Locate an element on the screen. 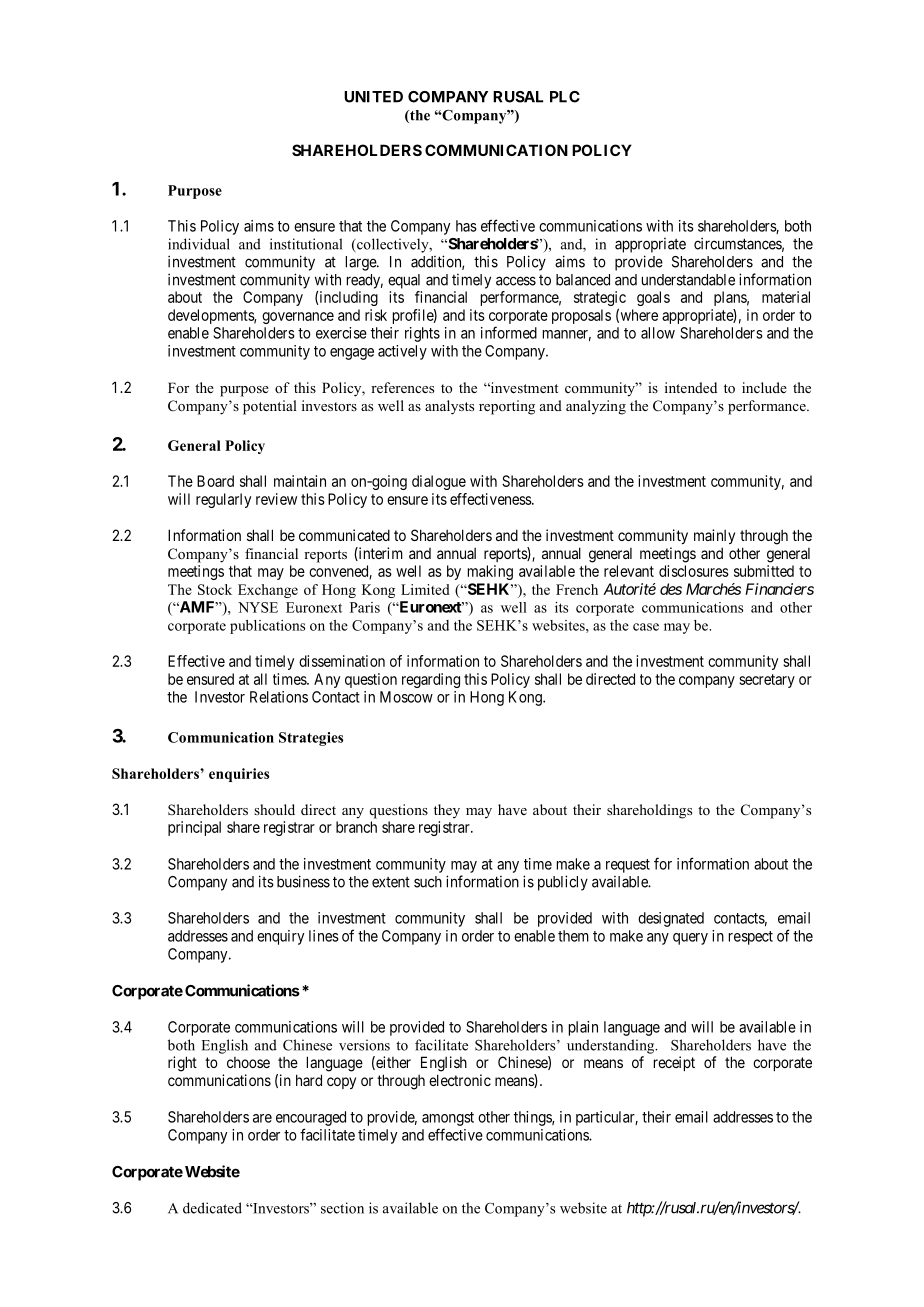 The image size is (924, 1307). receipt is located at coordinates (674, 1063).
